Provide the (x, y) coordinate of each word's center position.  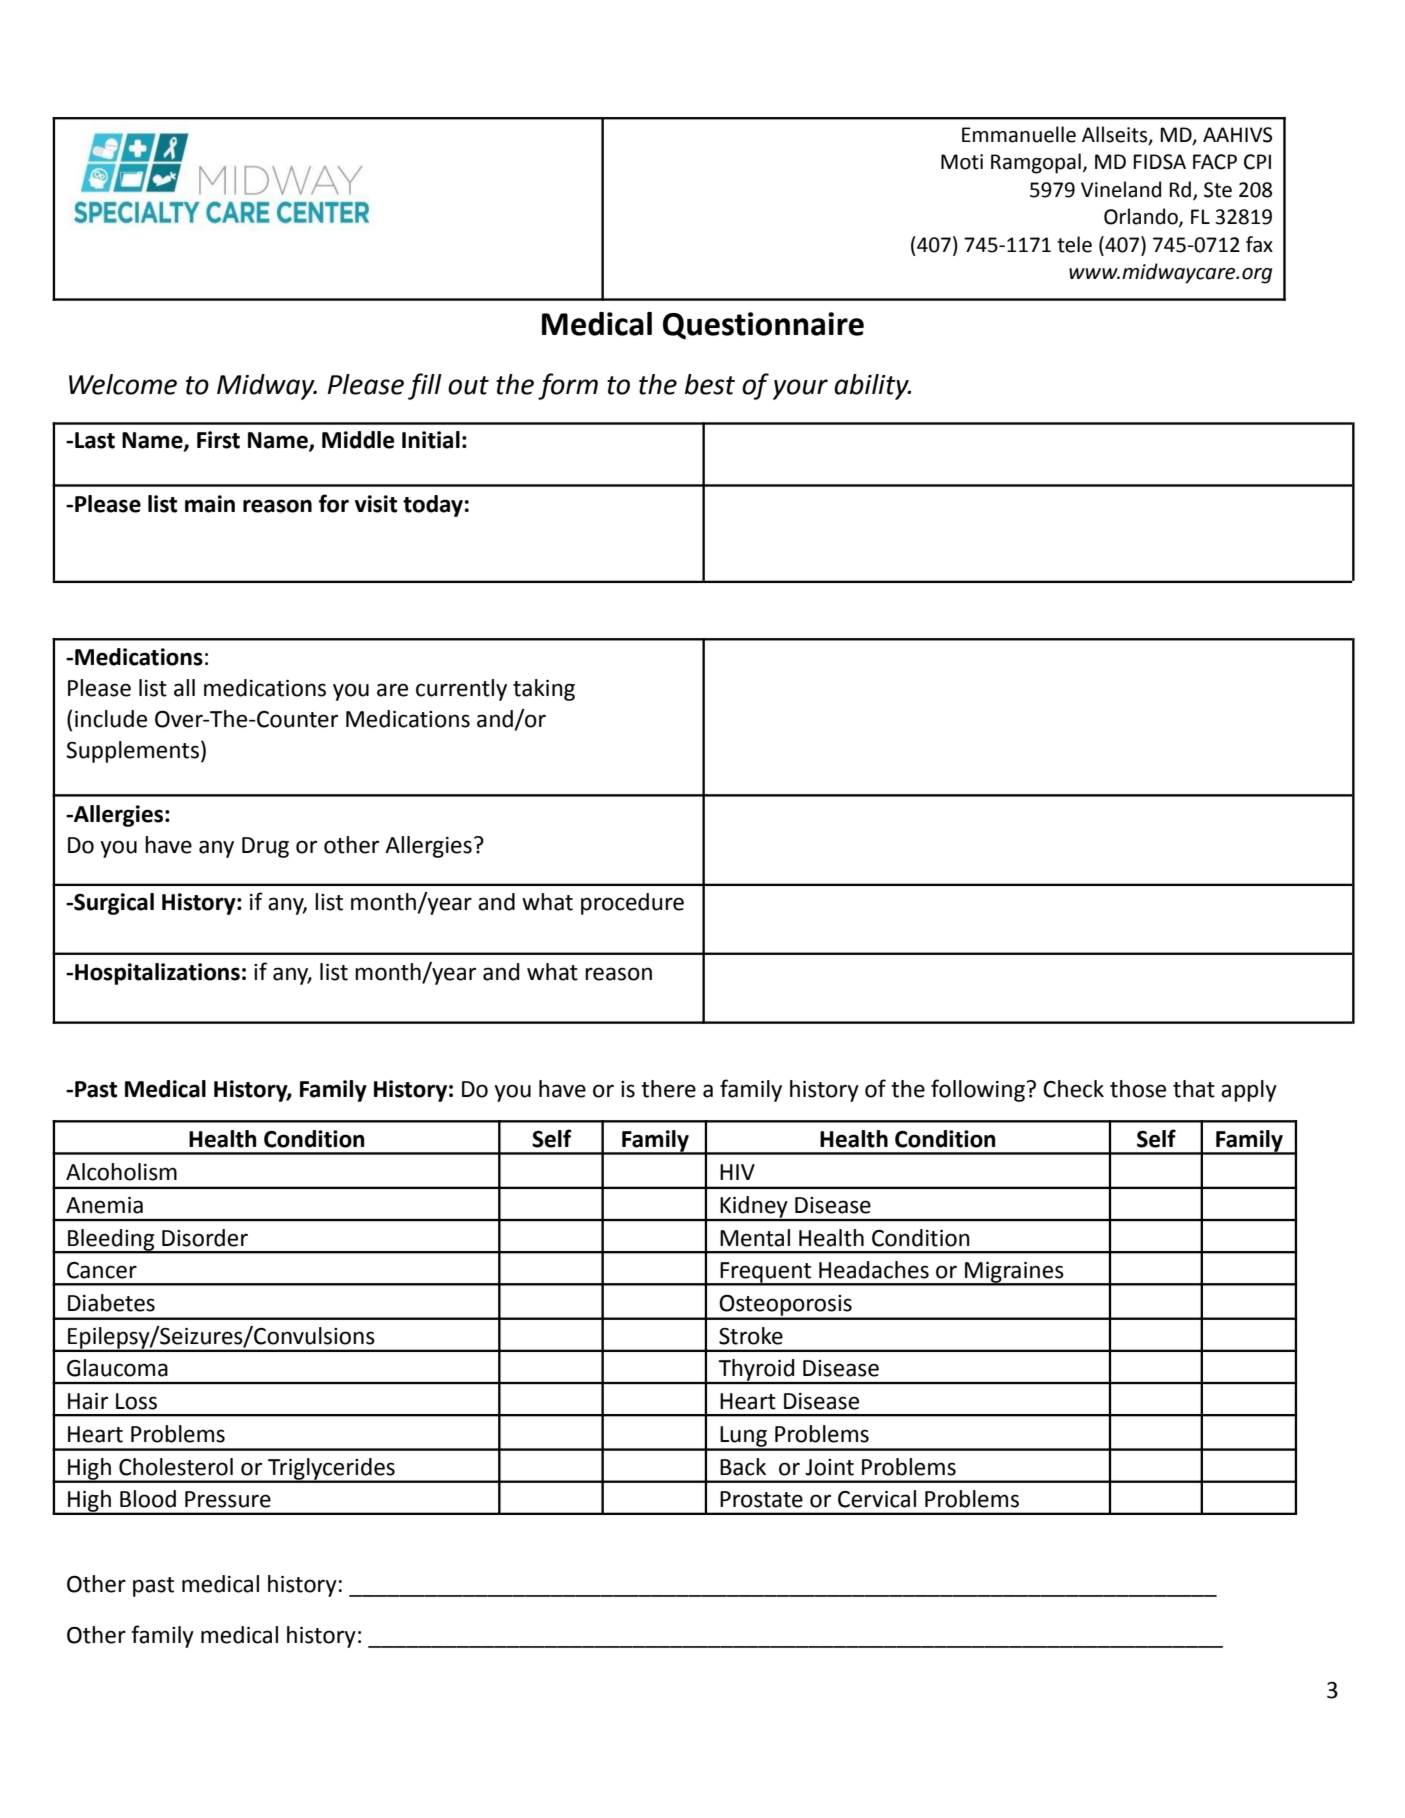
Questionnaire (763, 326)
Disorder (205, 1238)
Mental (755, 1238)
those (1138, 1089)
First (218, 440)
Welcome (123, 384)
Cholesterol (176, 1467)
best (710, 384)
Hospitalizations (157, 974)
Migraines (1014, 1273)
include (111, 719)
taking (544, 690)
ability (872, 387)
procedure (632, 904)
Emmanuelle (1019, 134)
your (800, 389)
